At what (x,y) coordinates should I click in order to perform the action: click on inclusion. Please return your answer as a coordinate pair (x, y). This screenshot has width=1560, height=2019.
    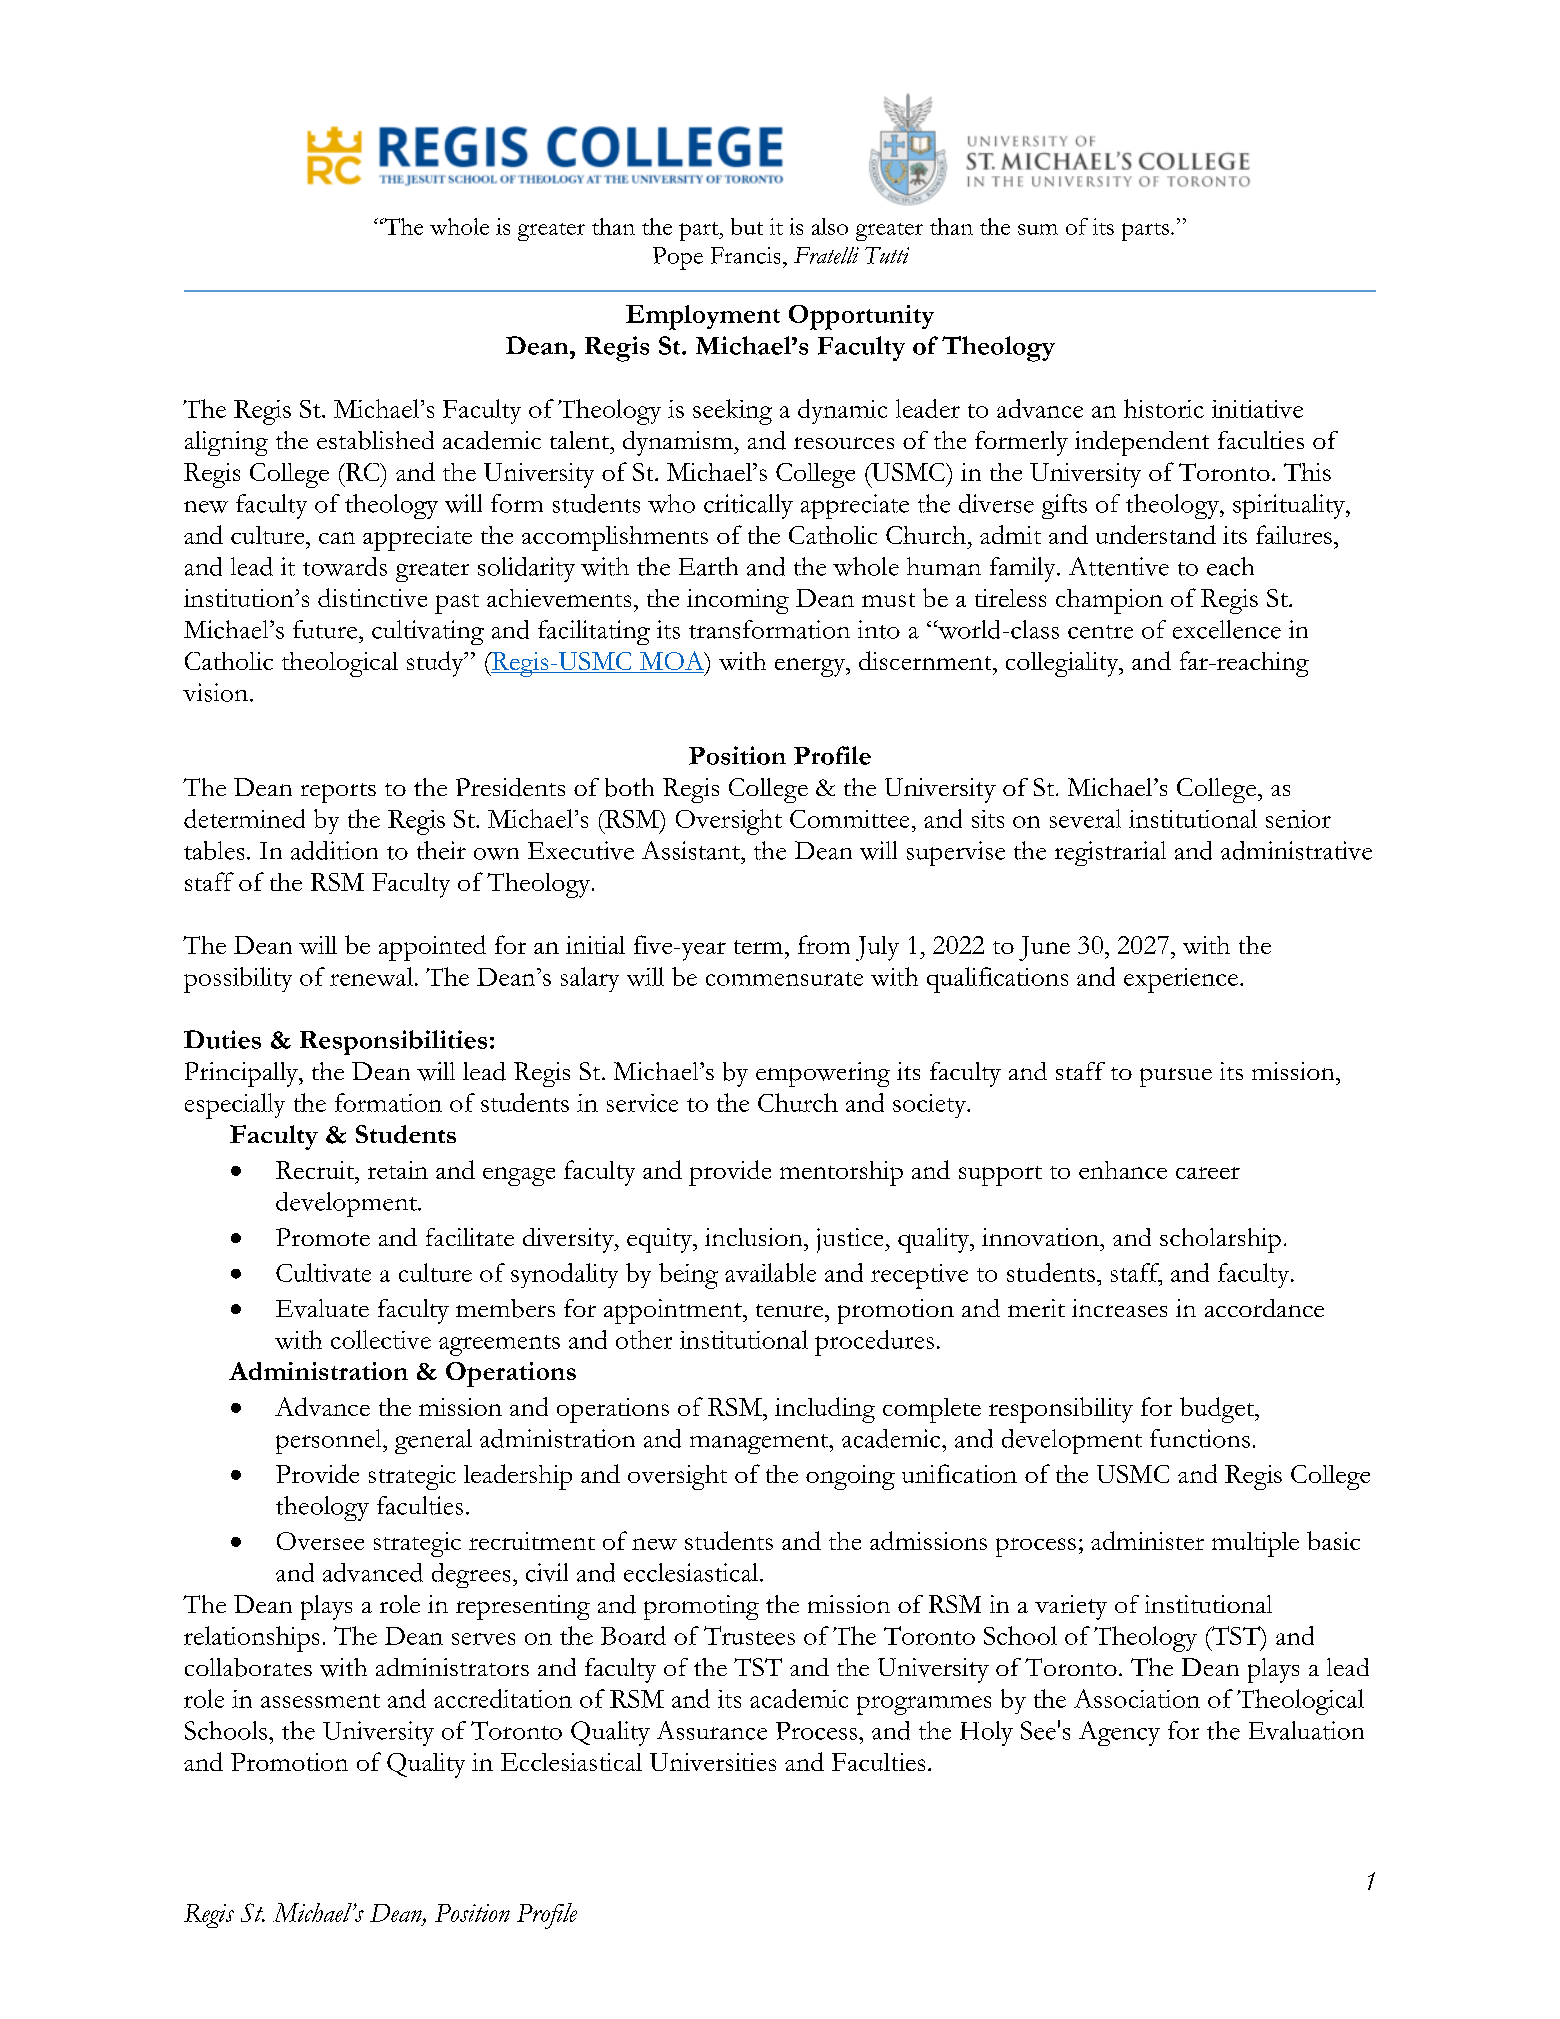
    Looking at the image, I should click on (755, 1237).
